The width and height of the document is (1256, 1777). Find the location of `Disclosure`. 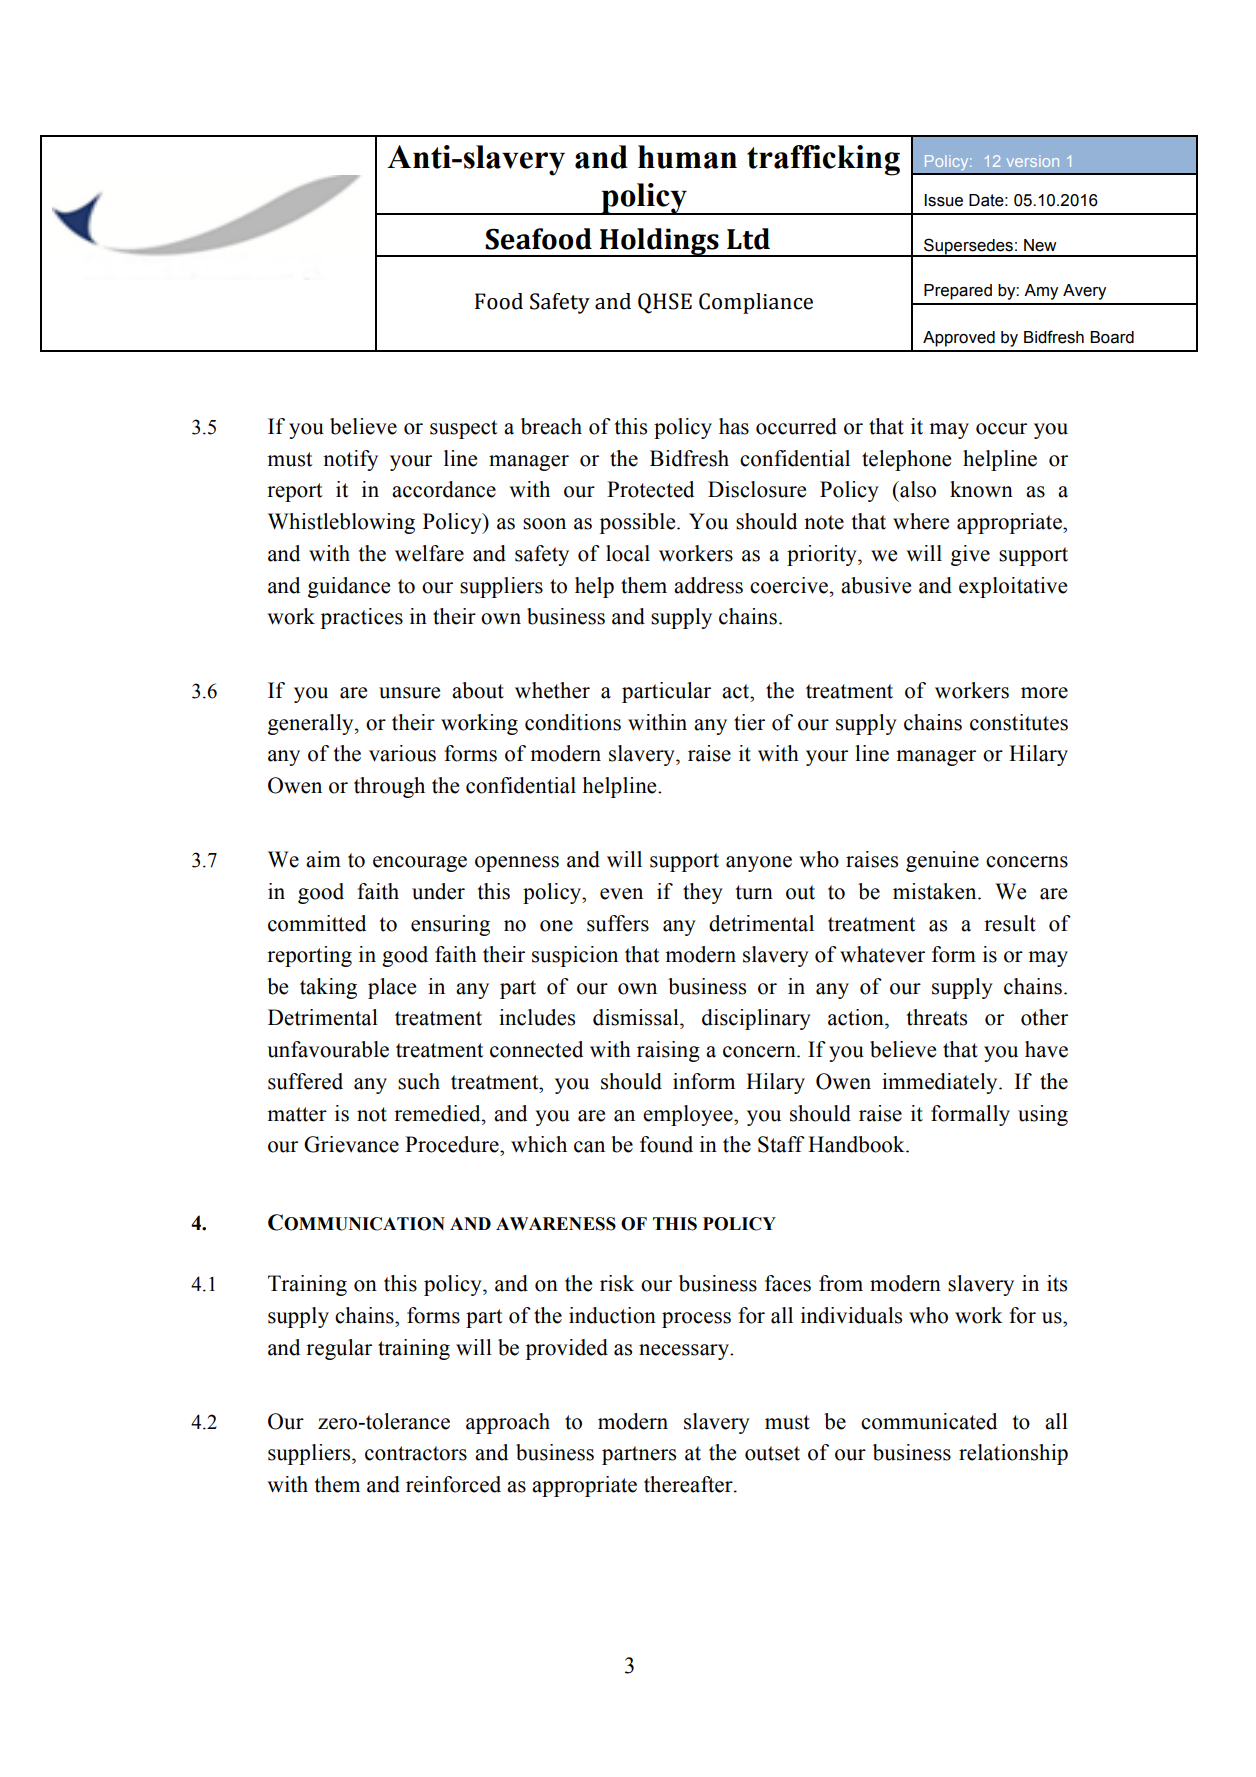

Disclosure is located at coordinates (757, 489).
